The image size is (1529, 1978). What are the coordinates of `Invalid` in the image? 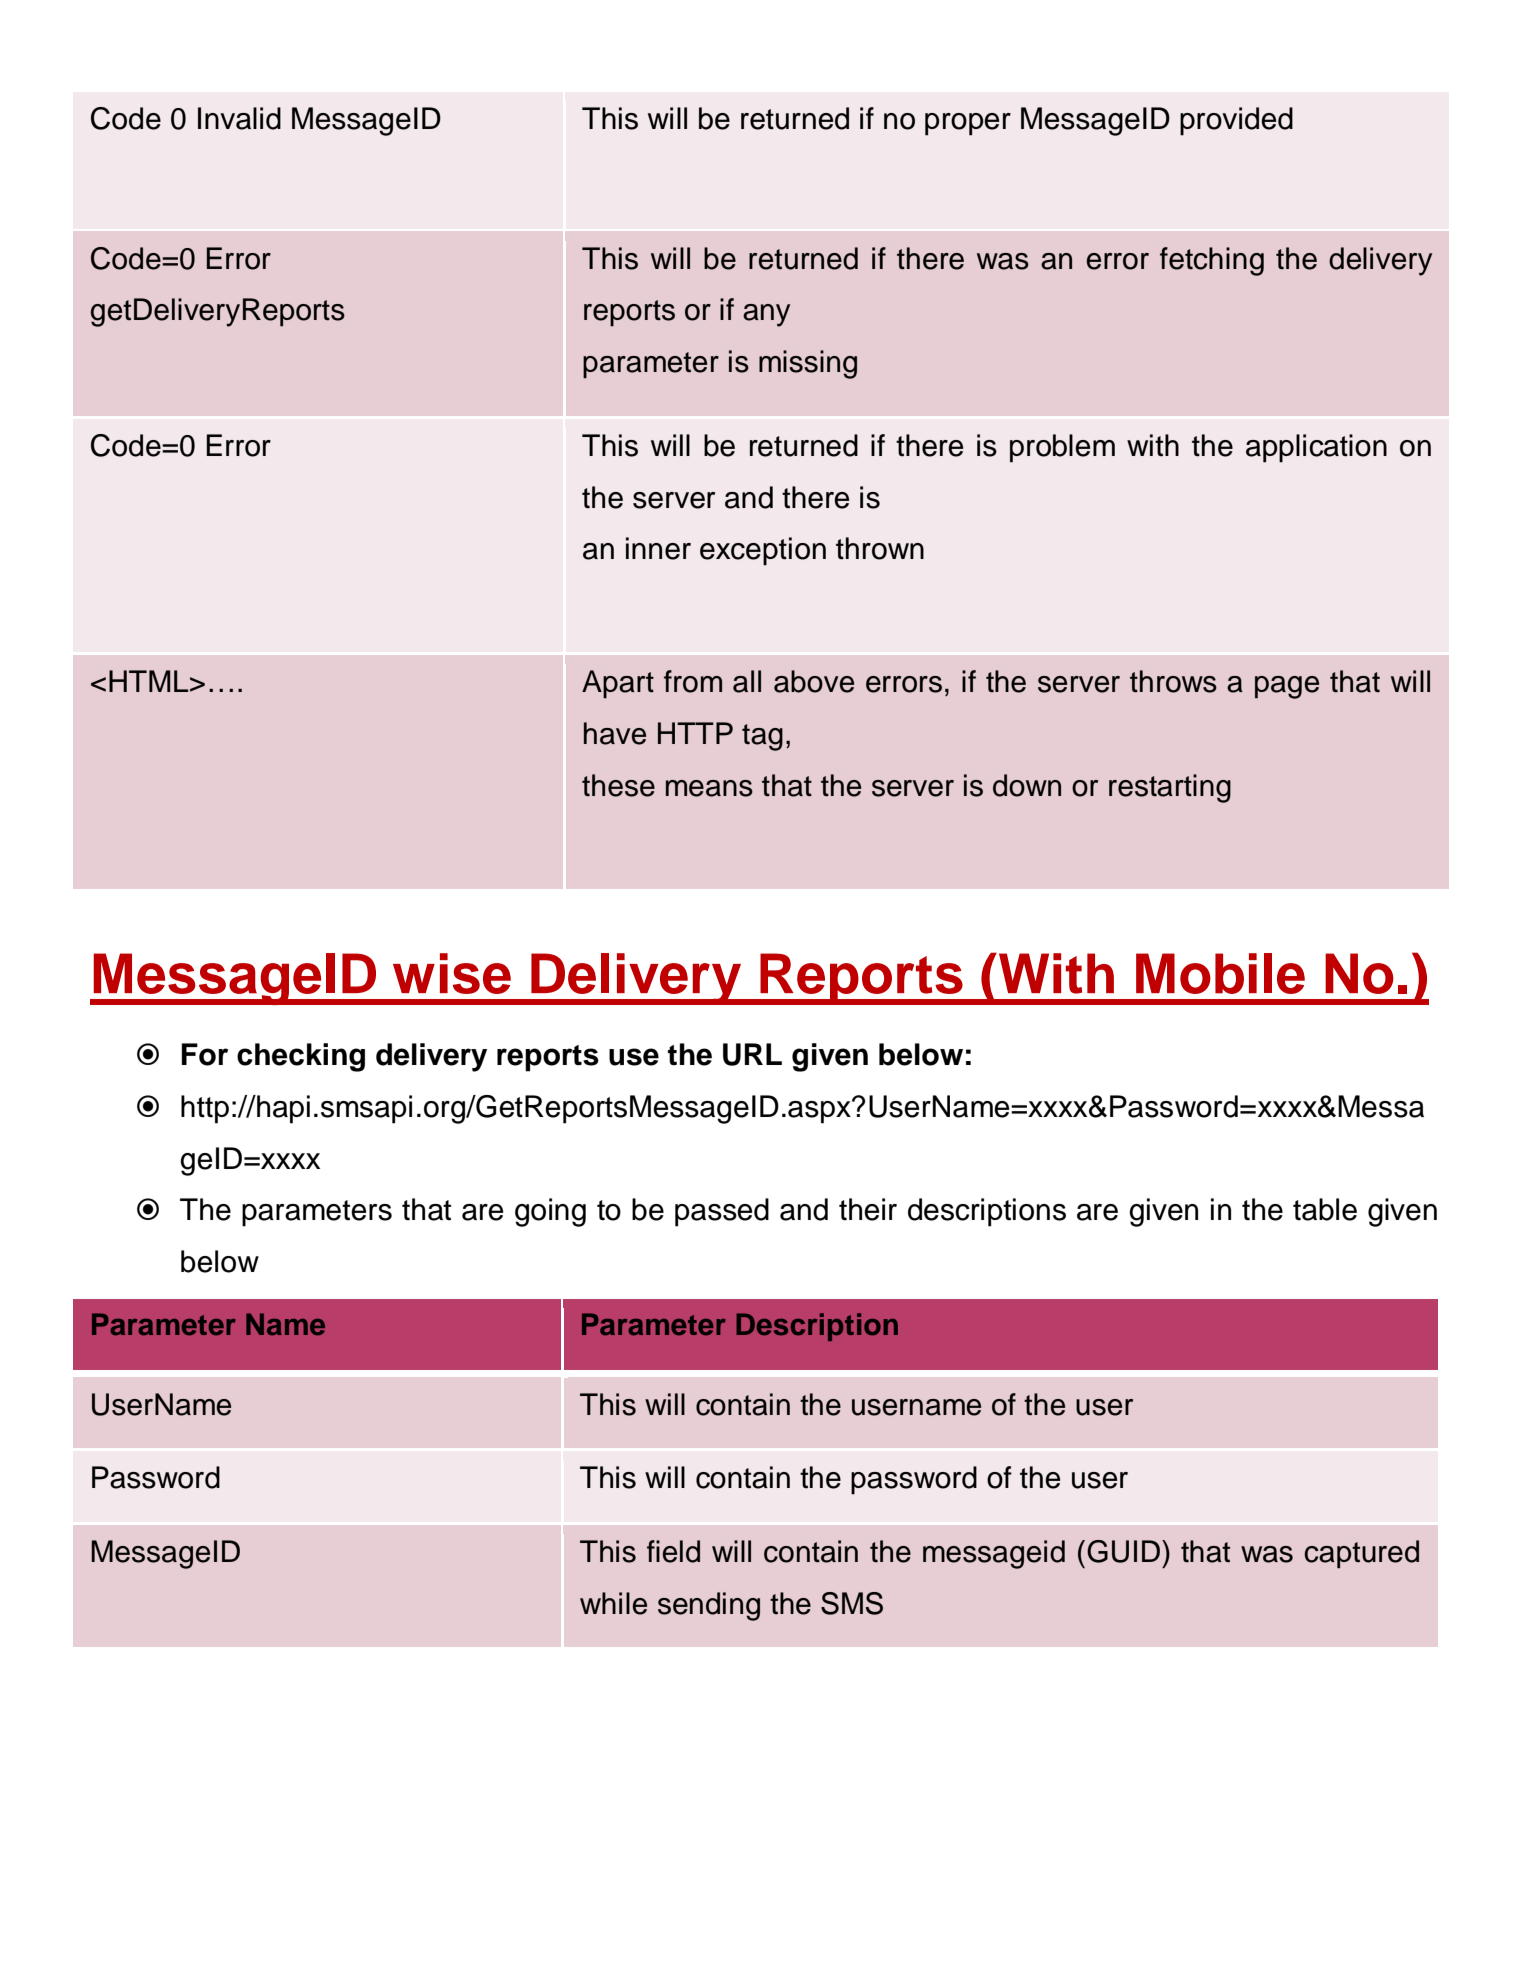 It's located at (239, 118).
